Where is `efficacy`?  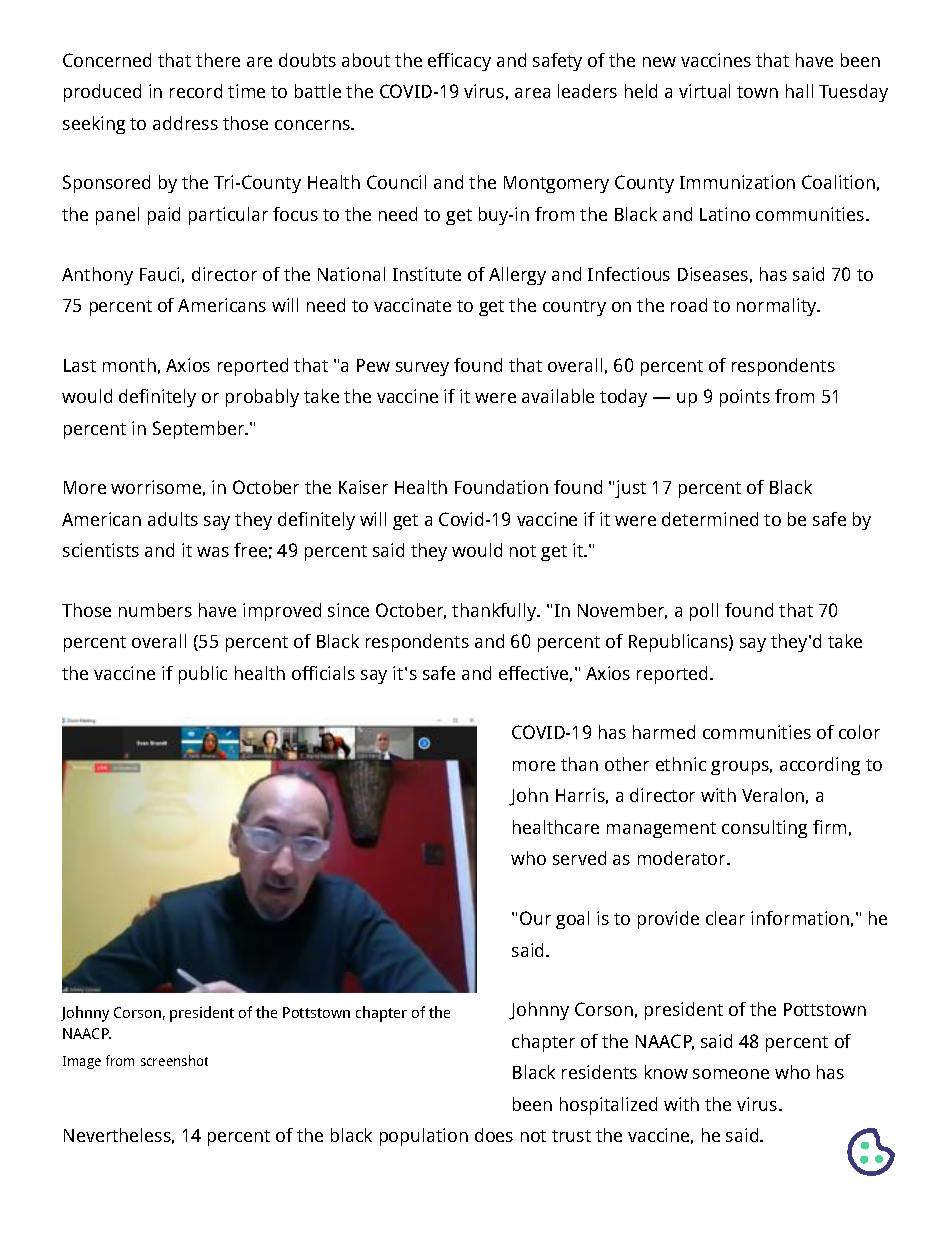 efficacy is located at coordinates (459, 62).
